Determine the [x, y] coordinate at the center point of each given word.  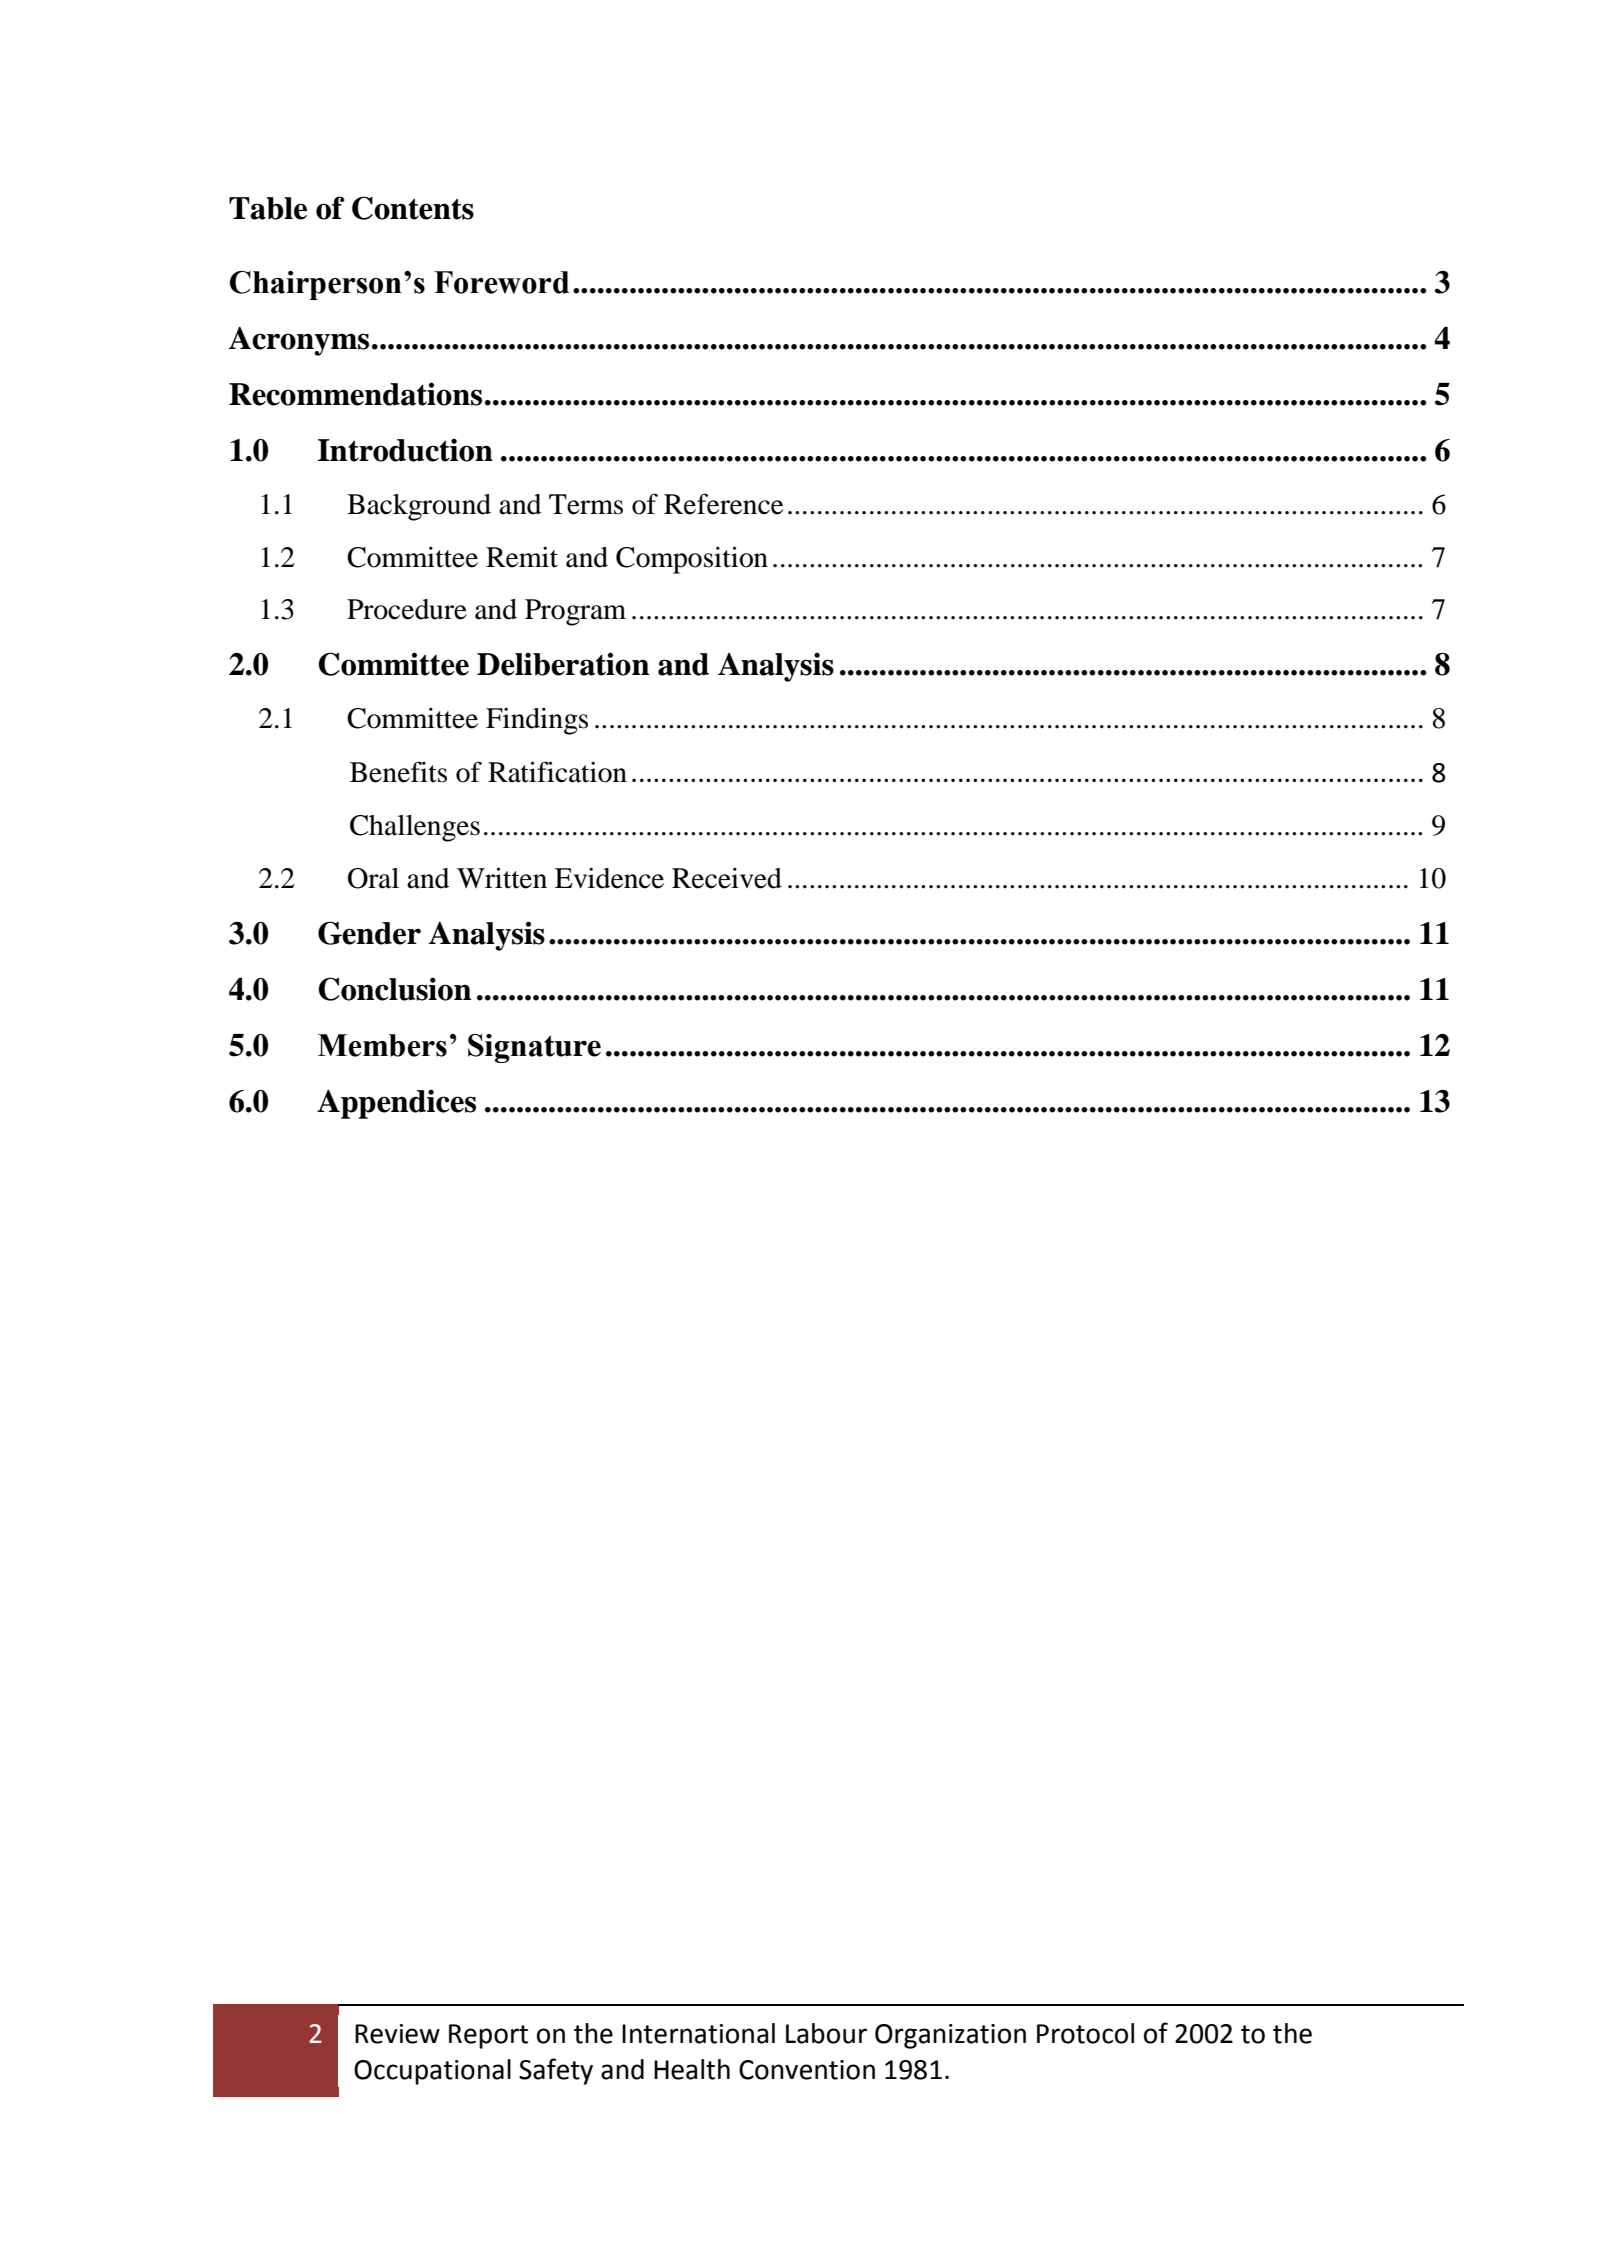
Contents [413, 208]
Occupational [432, 2072]
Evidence [609, 878]
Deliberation [563, 664]
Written [502, 878]
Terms [586, 504]
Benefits [398, 772]
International [698, 2033]
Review [397, 2034]
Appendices [396, 1104]
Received [727, 878]
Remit [522, 557]
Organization [950, 2036]
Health [692, 2069]
